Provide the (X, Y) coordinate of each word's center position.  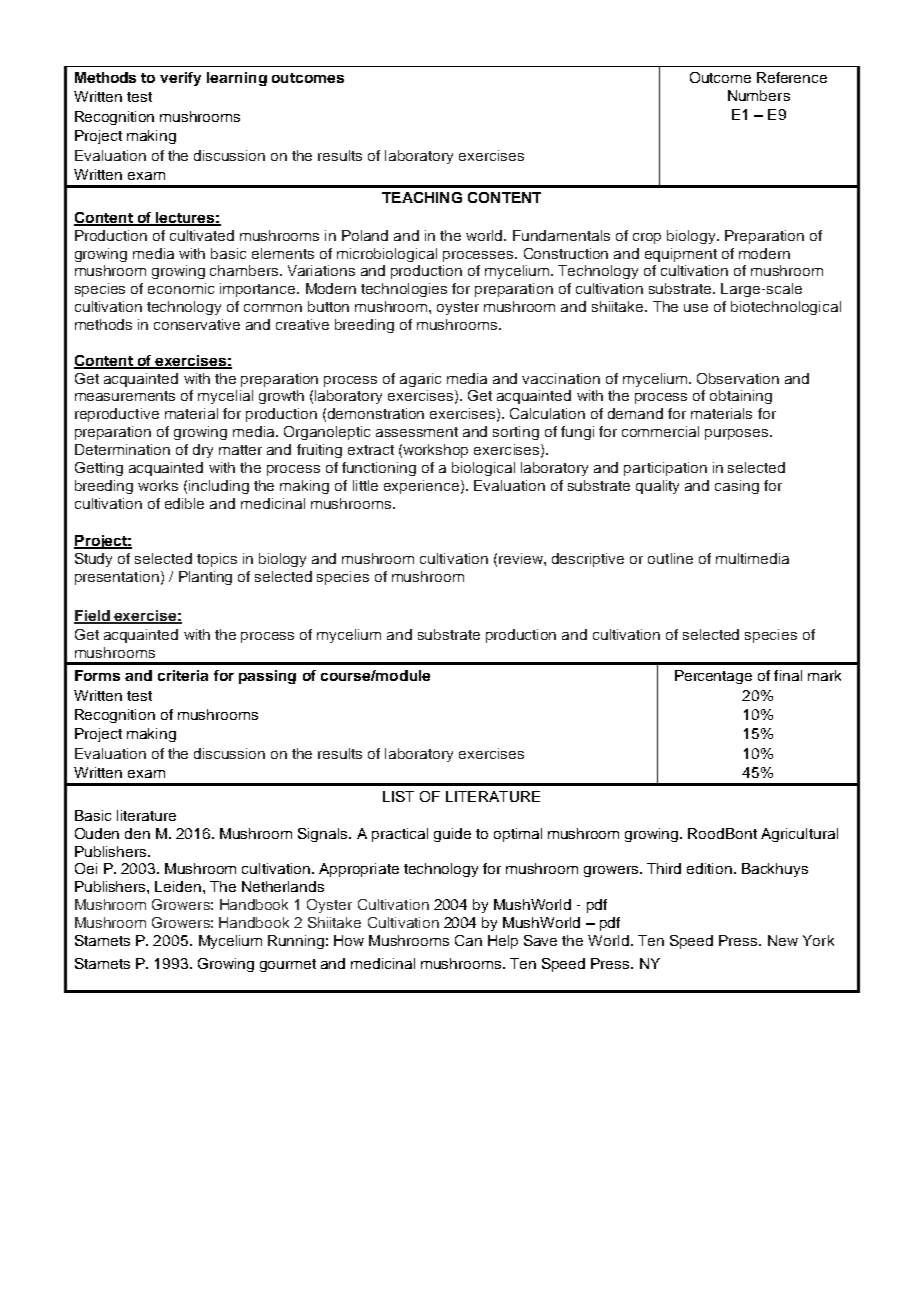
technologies (404, 290)
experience (421, 487)
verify (180, 79)
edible (184, 503)
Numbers (759, 95)
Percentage (713, 677)
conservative (197, 324)
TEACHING (422, 197)
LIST (398, 796)
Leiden (178, 886)
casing (737, 487)
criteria (183, 675)
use (696, 308)
